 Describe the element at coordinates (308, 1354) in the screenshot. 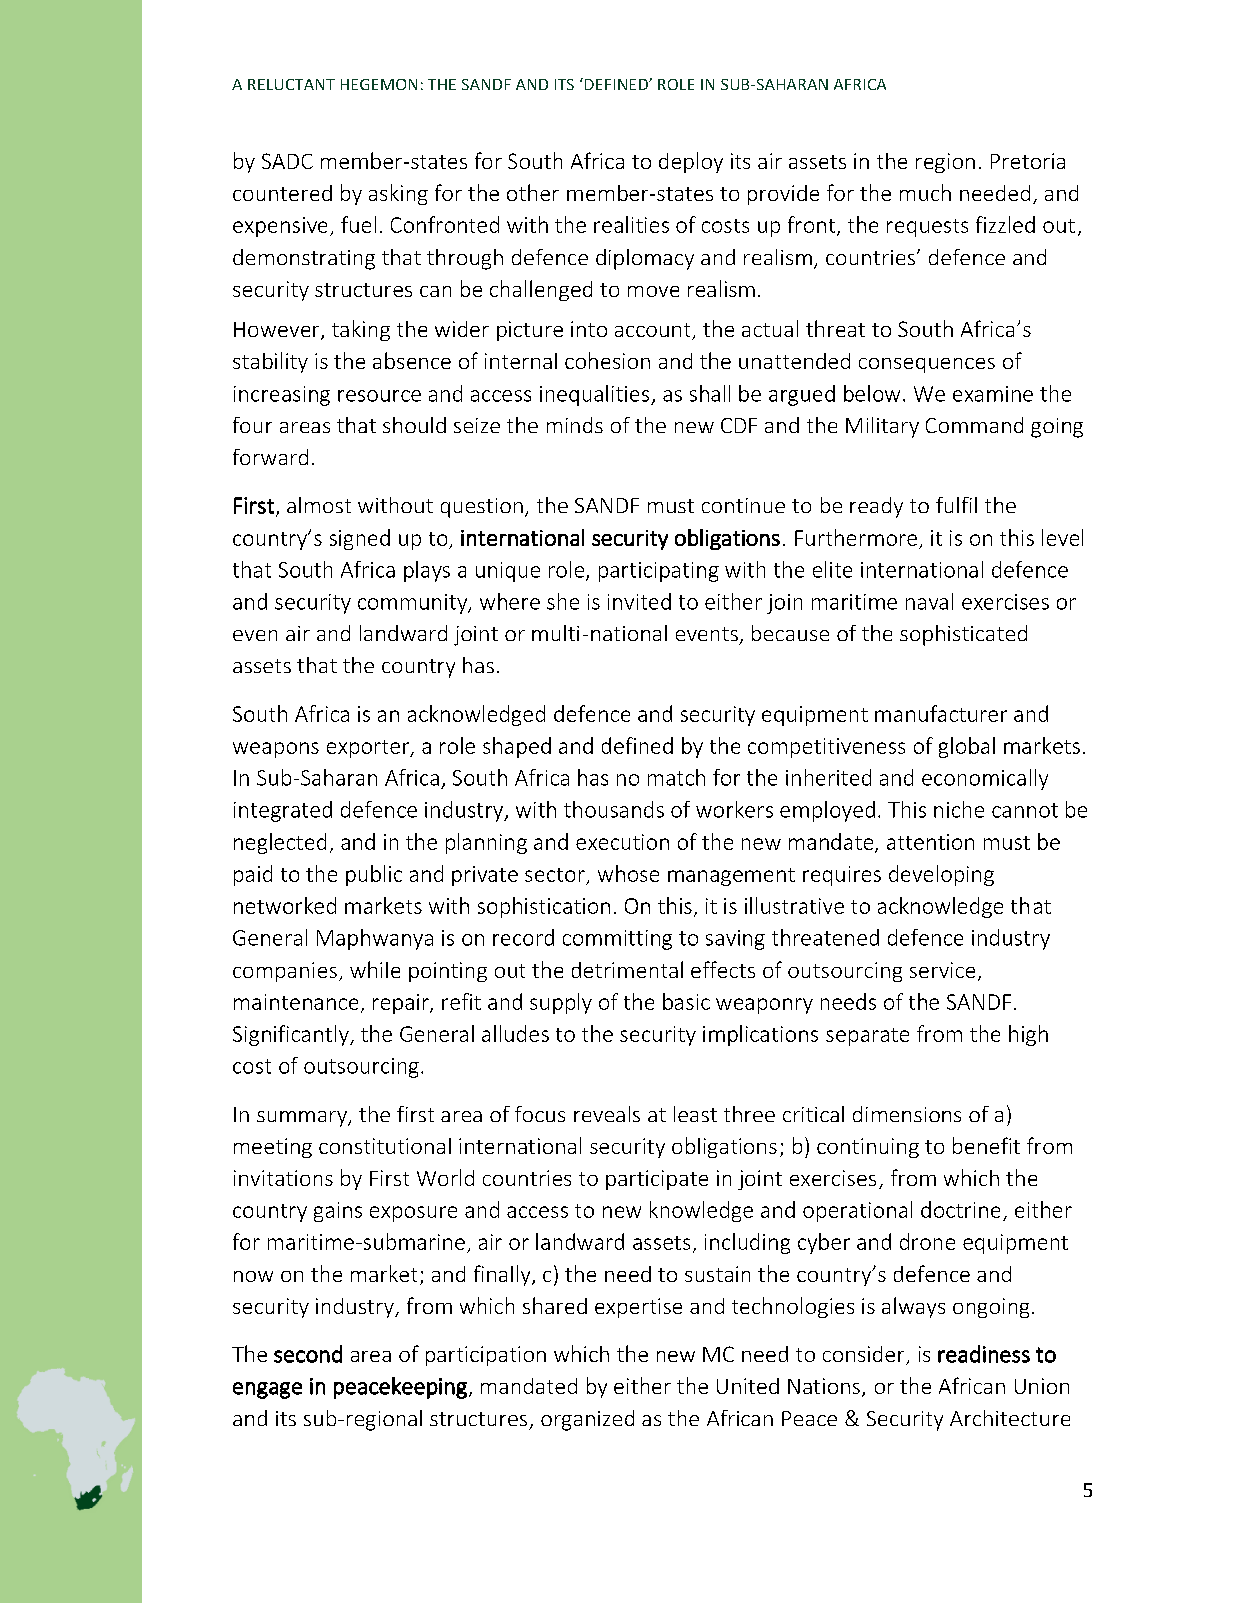

I see `second` at that location.
